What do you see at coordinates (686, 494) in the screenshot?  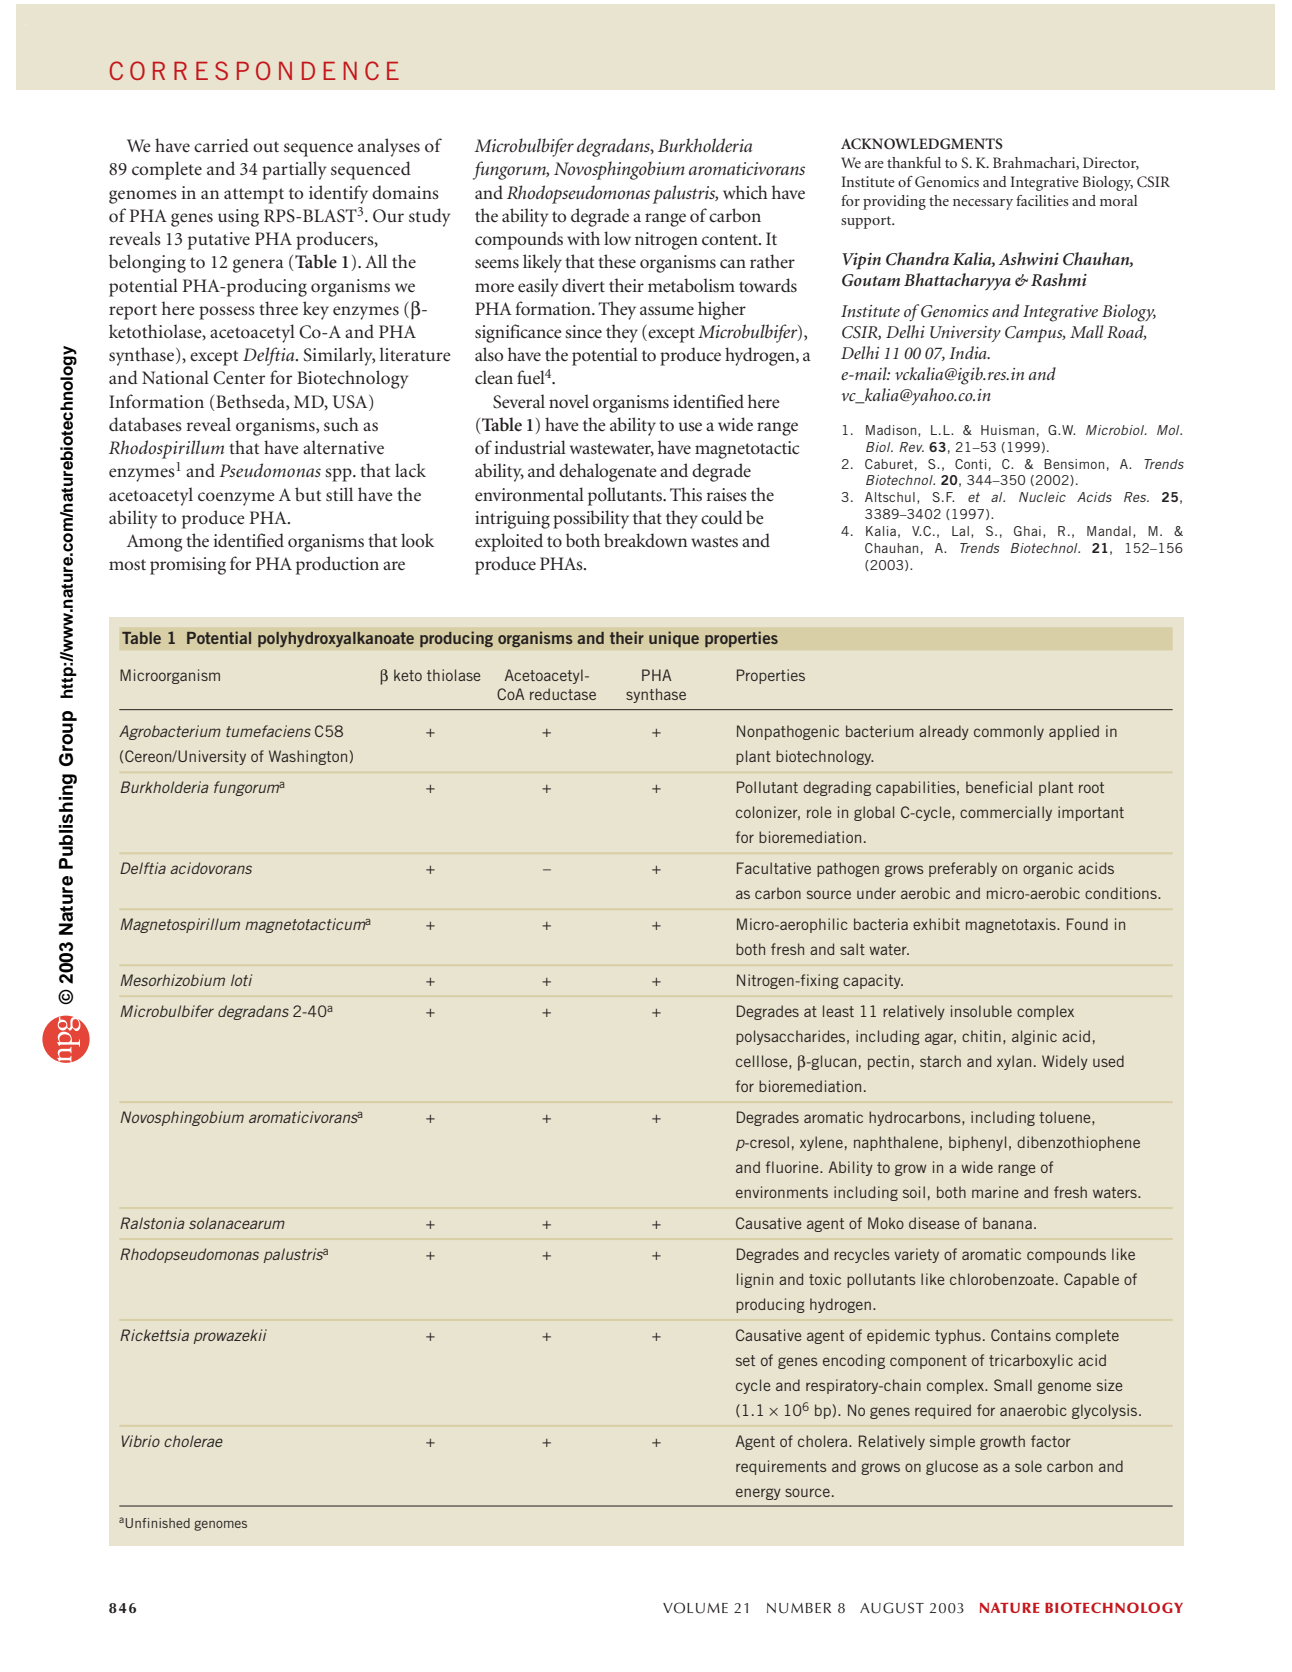 I see `This` at bounding box center [686, 494].
